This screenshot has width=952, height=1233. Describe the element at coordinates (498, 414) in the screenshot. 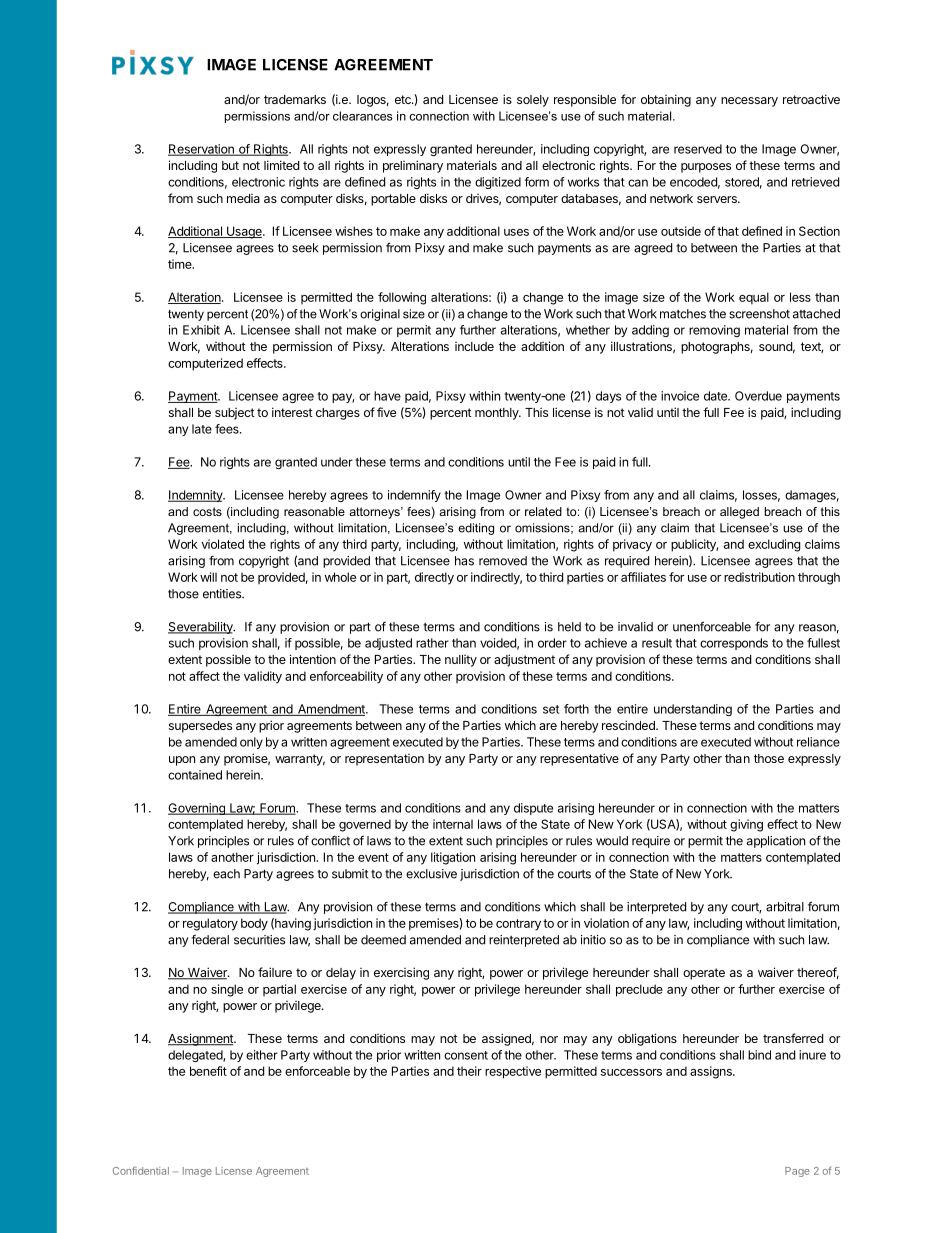

I see `monthly` at that location.
